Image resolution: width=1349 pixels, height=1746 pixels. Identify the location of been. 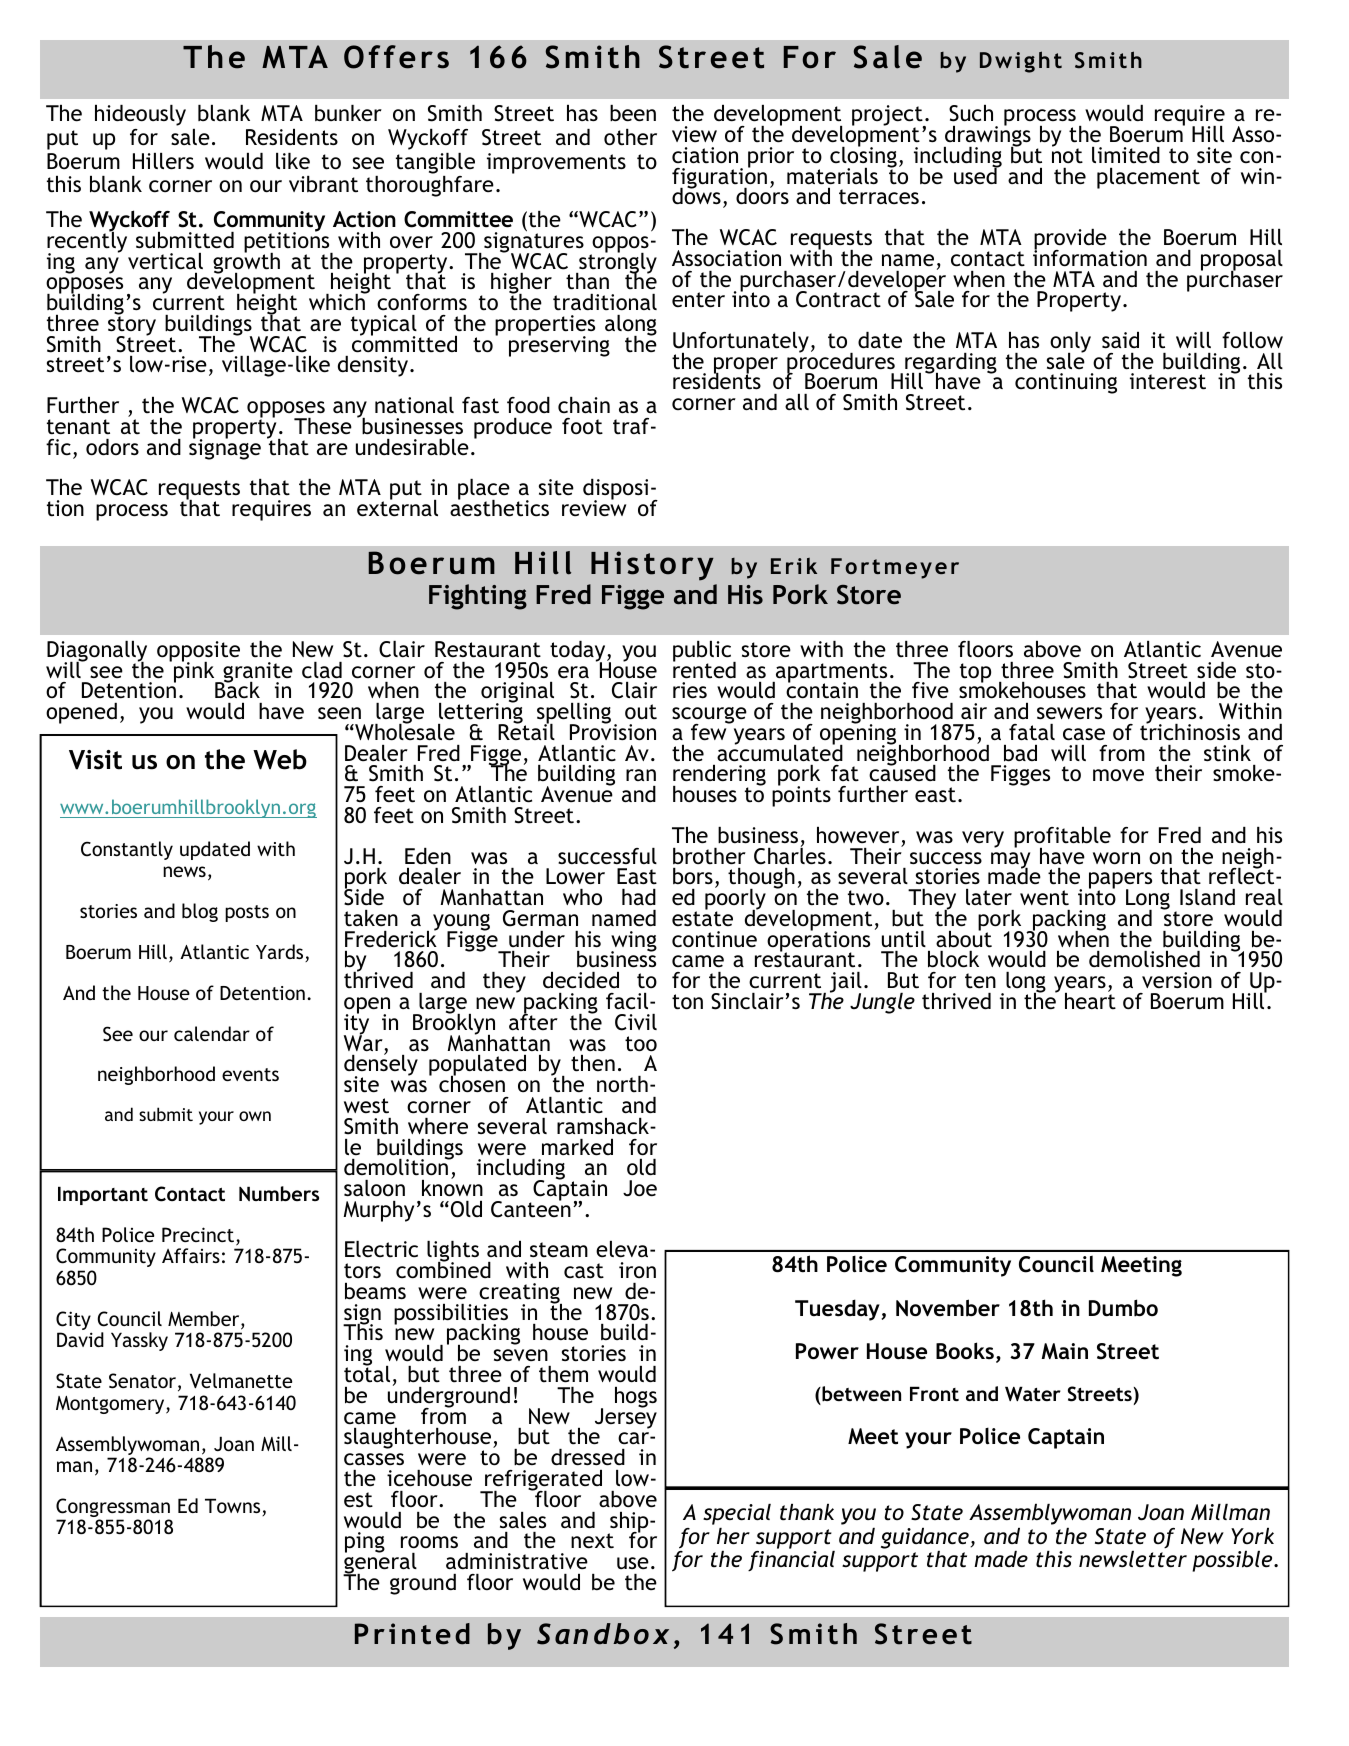
(633, 113).
